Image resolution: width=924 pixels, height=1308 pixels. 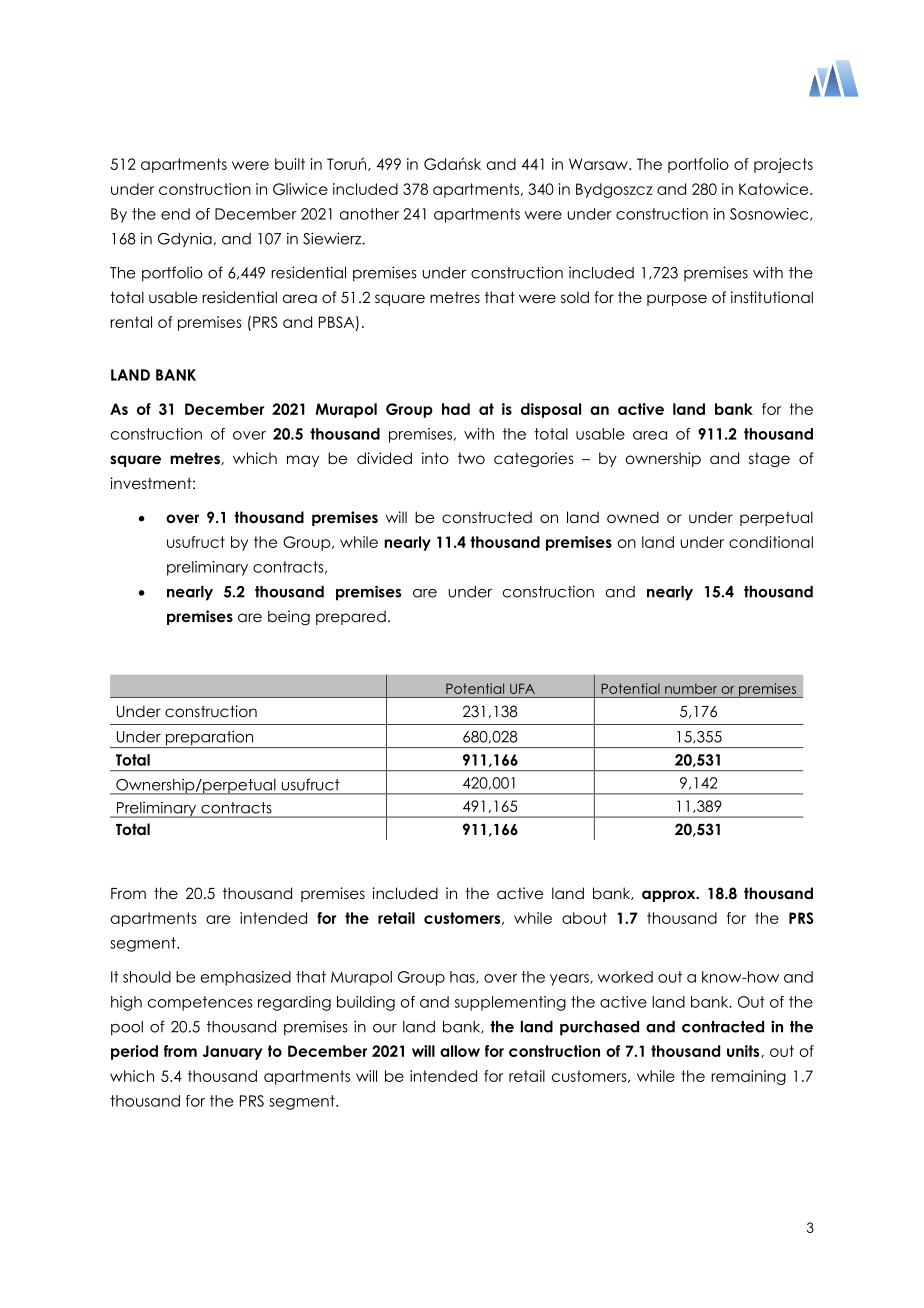 What do you see at coordinates (487, 517) in the screenshot?
I see `constructed` at bounding box center [487, 517].
